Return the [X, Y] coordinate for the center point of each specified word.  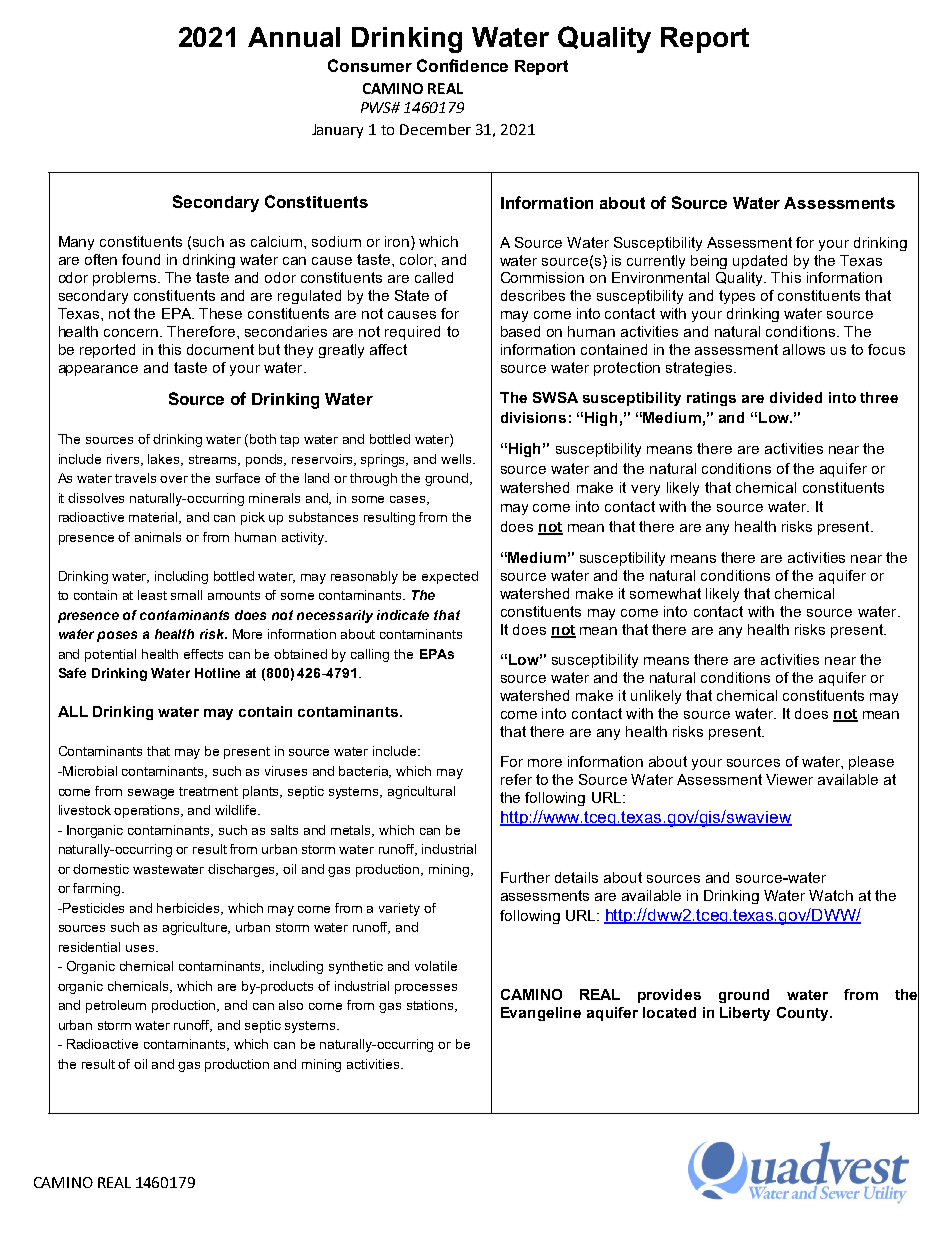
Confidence [462, 65]
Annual [294, 37]
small [186, 595]
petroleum [116, 1006]
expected [450, 577]
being [709, 262]
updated [760, 262]
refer [516, 779]
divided [796, 397]
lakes [165, 460]
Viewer [789, 779]
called [434, 277]
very [645, 490]
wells [457, 459]
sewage [151, 794]
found [141, 259]
